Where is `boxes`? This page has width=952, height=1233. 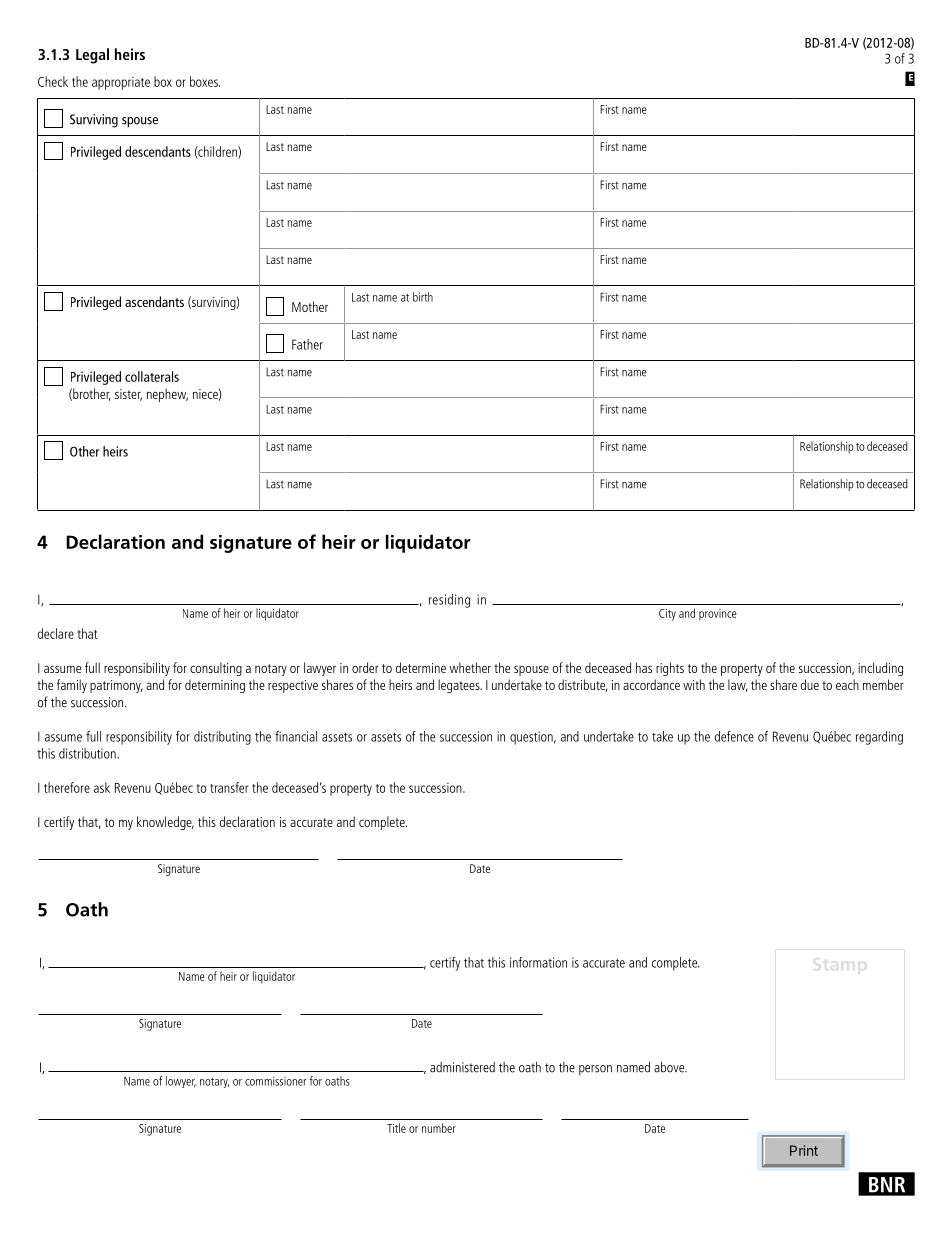
boxes is located at coordinates (205, 81).
